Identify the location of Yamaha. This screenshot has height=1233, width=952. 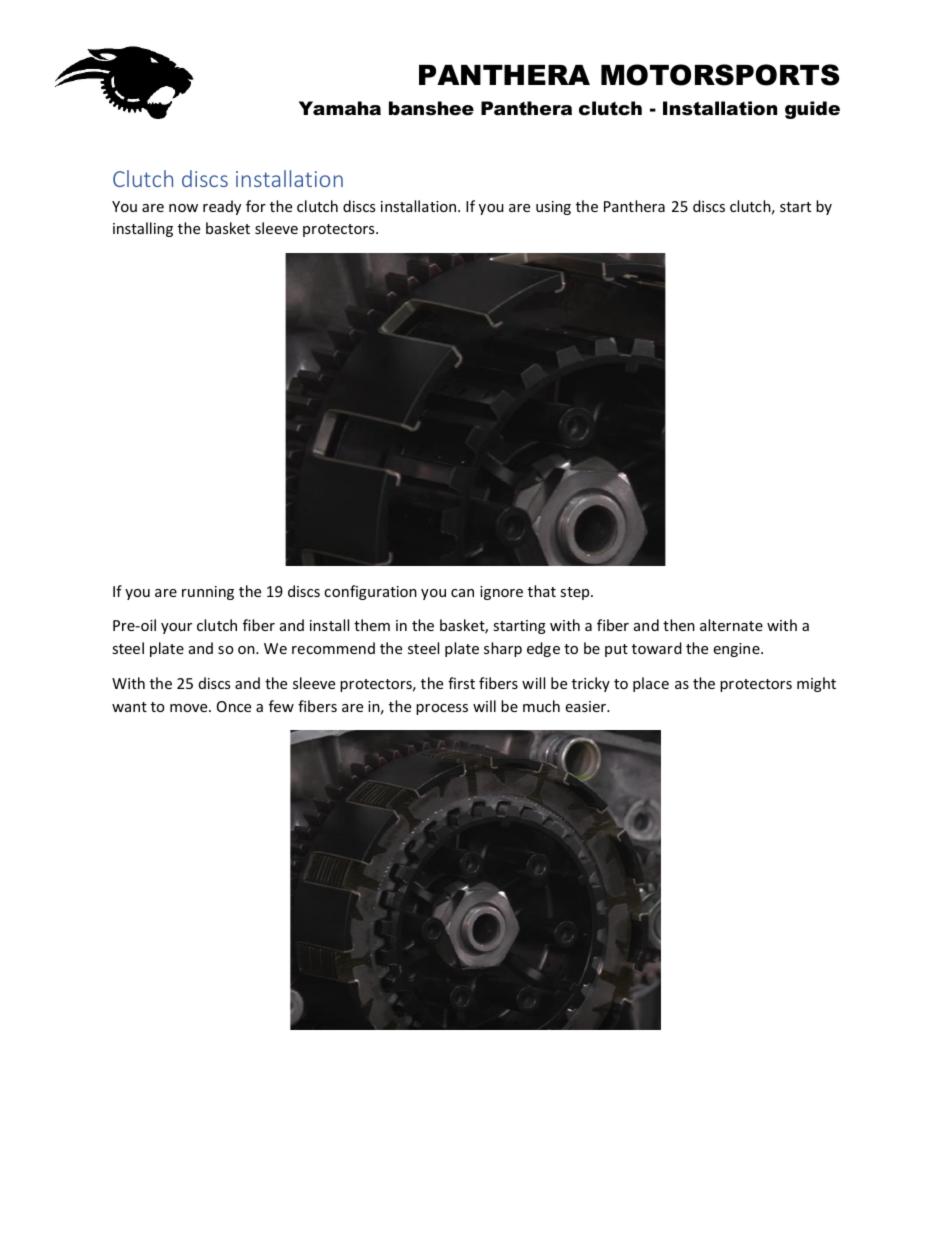
(340, 108).
